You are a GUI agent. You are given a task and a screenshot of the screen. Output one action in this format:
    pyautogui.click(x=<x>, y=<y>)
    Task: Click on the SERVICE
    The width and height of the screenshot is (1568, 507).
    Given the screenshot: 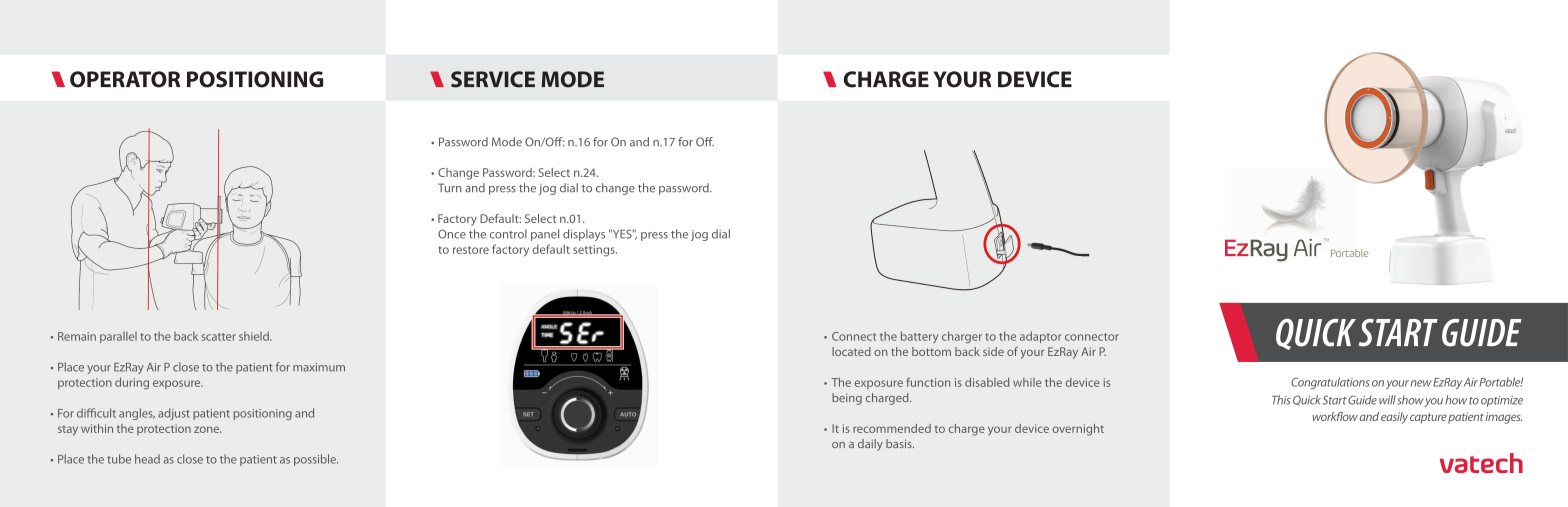 What is the action you would take?
    pyautogui.click(x=493, y=79)
